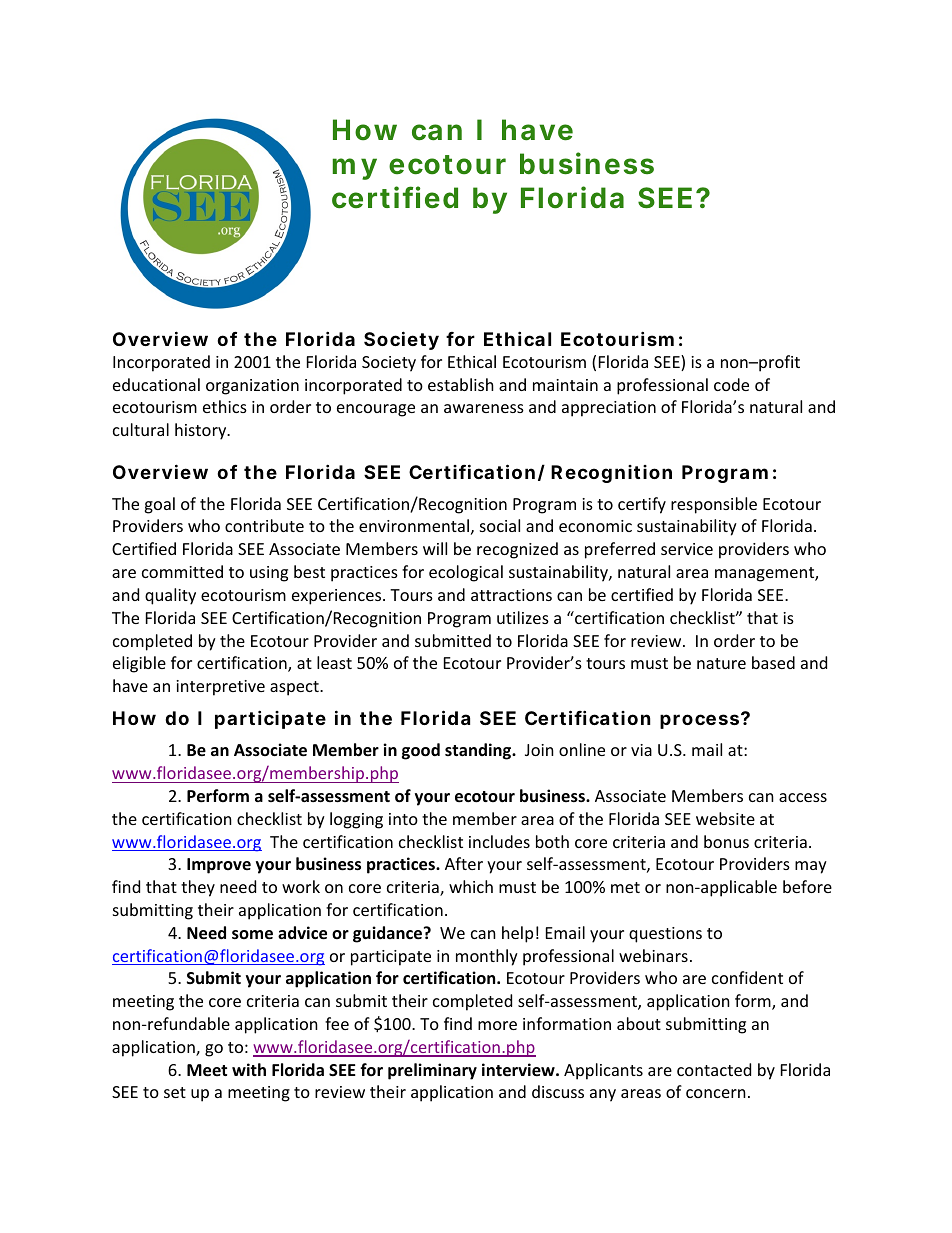 The height and width of the screenshot is (1233, 952). What do you see at coordinates (699, 721) in the screenshot?
I see `process` at bounding box center [699, 721].
